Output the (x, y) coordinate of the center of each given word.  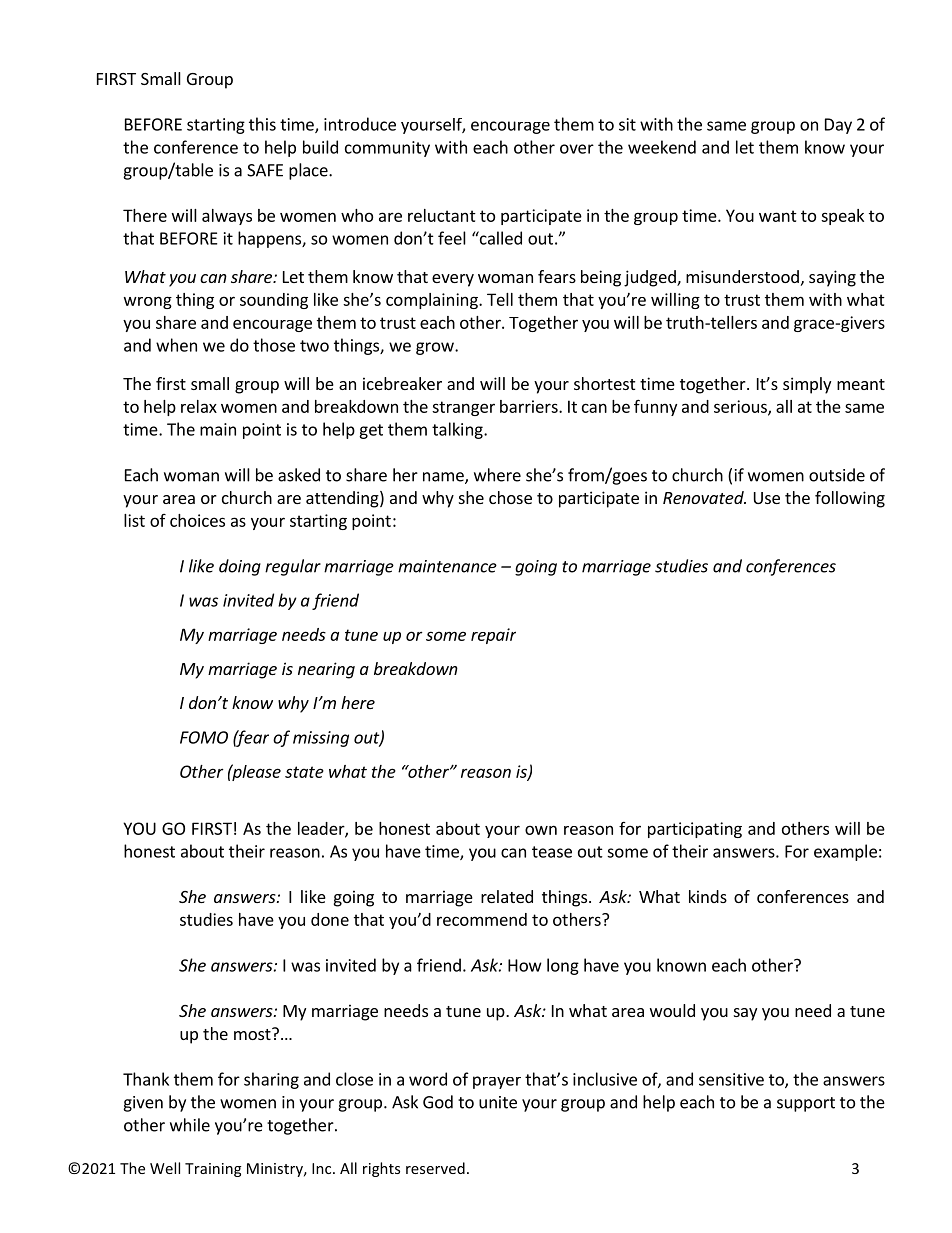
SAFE (265, 170)
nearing (326, 670)
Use (767, 498)
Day (838, 126)
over (577, 149)
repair (493, 636)
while (190, 1125)
